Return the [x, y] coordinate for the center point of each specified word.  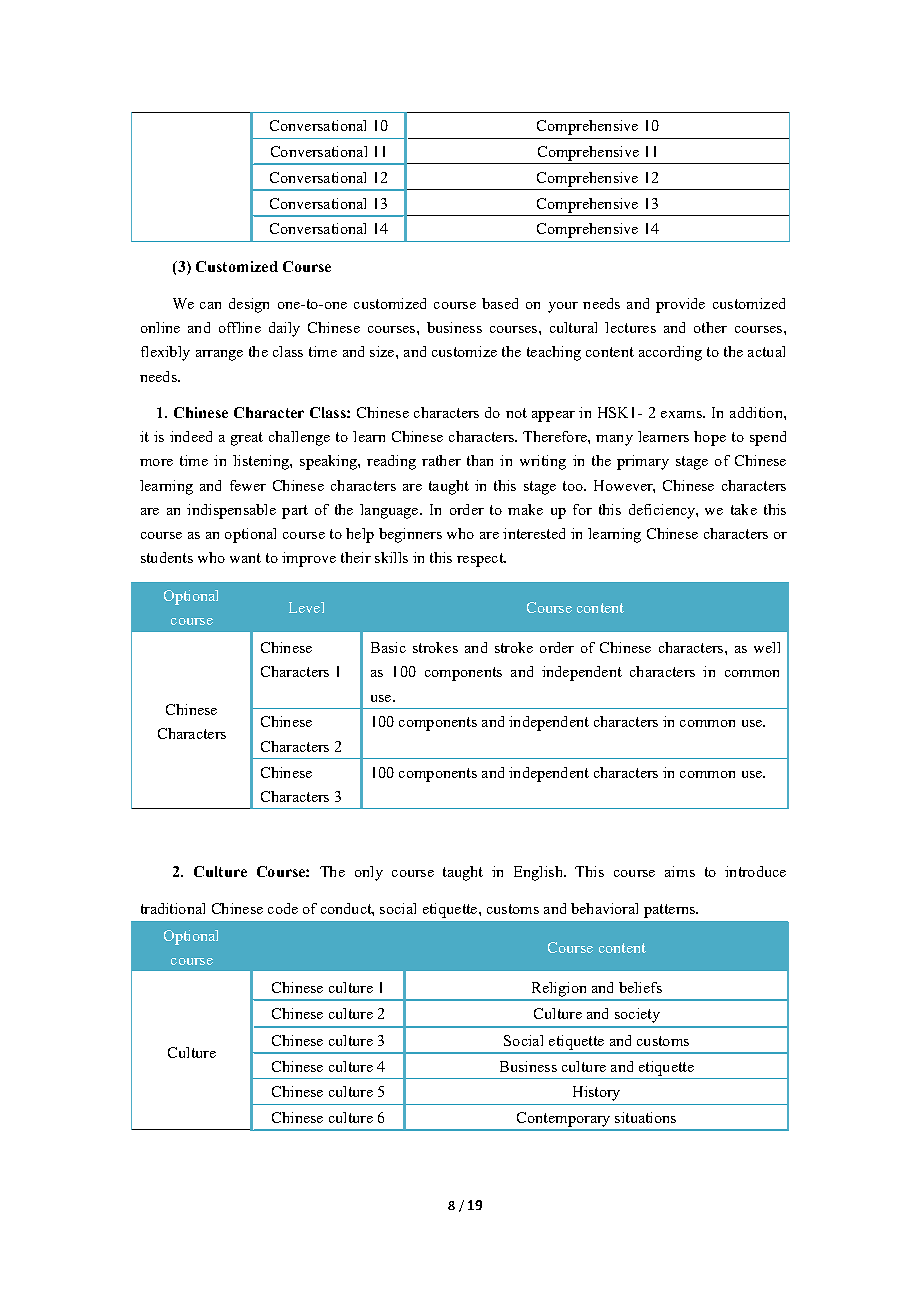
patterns [670, 911]
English [539, 873]
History [596, 1093]
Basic [388, 647]
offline [240, 327]
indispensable [231, 511]
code [283, 908]
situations [645, 1117]
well [767, 647]
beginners [410, 535]
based [500, 303]
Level [306, 607]
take [744, 509]
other [710, 327]
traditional [173, 908]
